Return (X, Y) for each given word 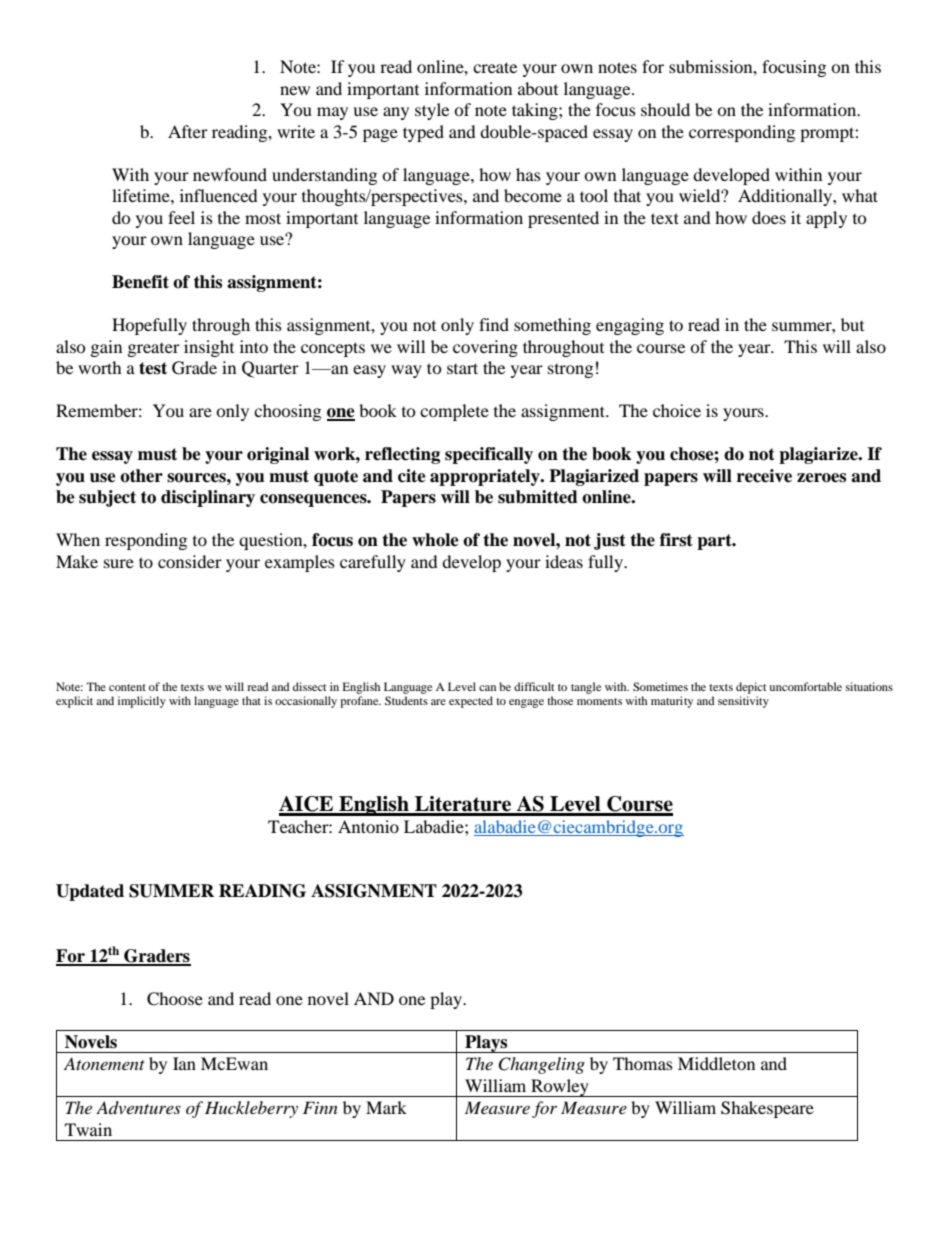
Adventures (138, 1107)
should (665, 109)
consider (190, 561)
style (432, 111)
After (188, 131)
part (715, 542)
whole (435, 540)
